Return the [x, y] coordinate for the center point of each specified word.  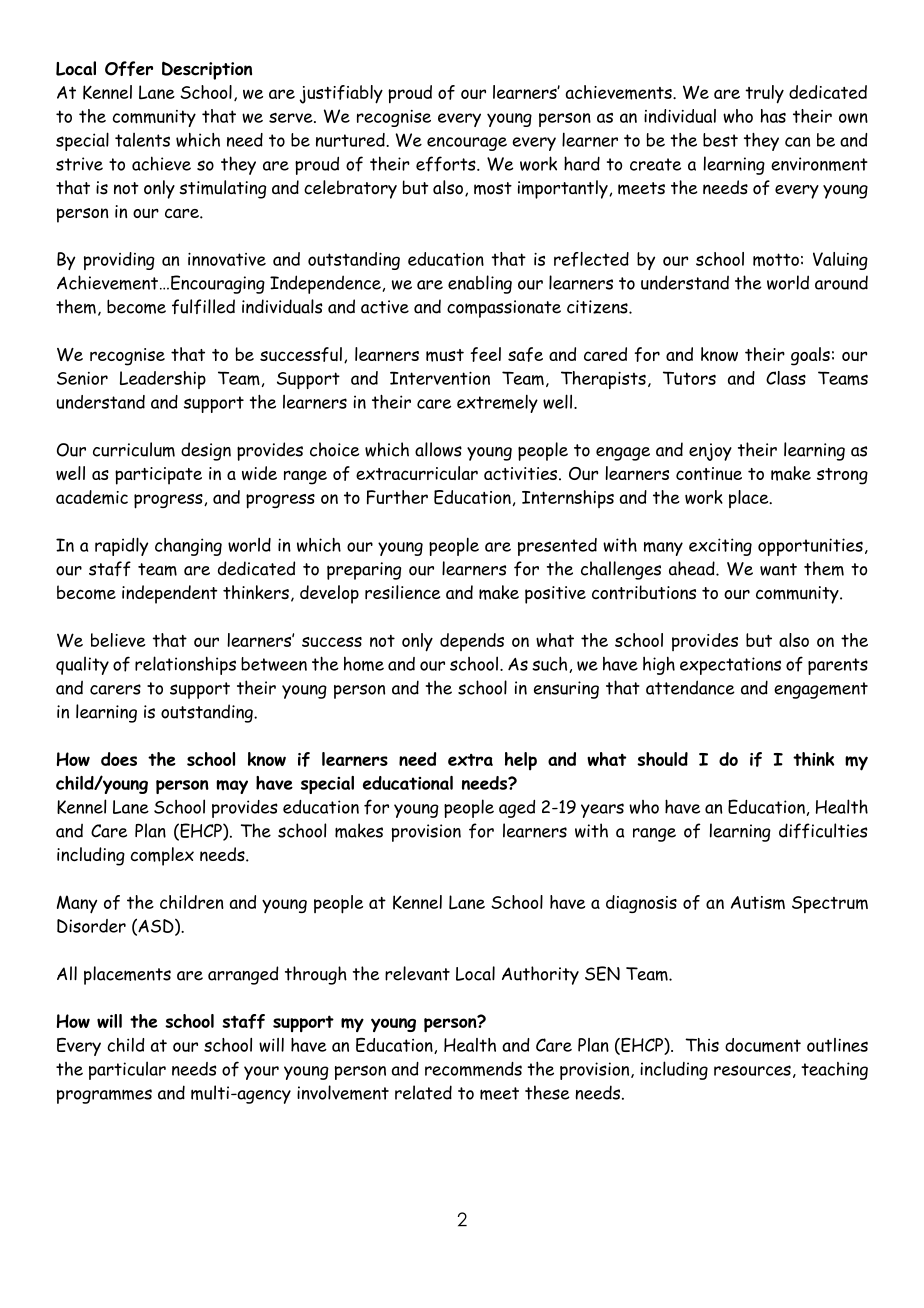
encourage [467, 144]
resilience [402, 592]
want [778, 569]
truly [764, 94]
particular [127, 1070]
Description [207, 70]
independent [170, 594]
